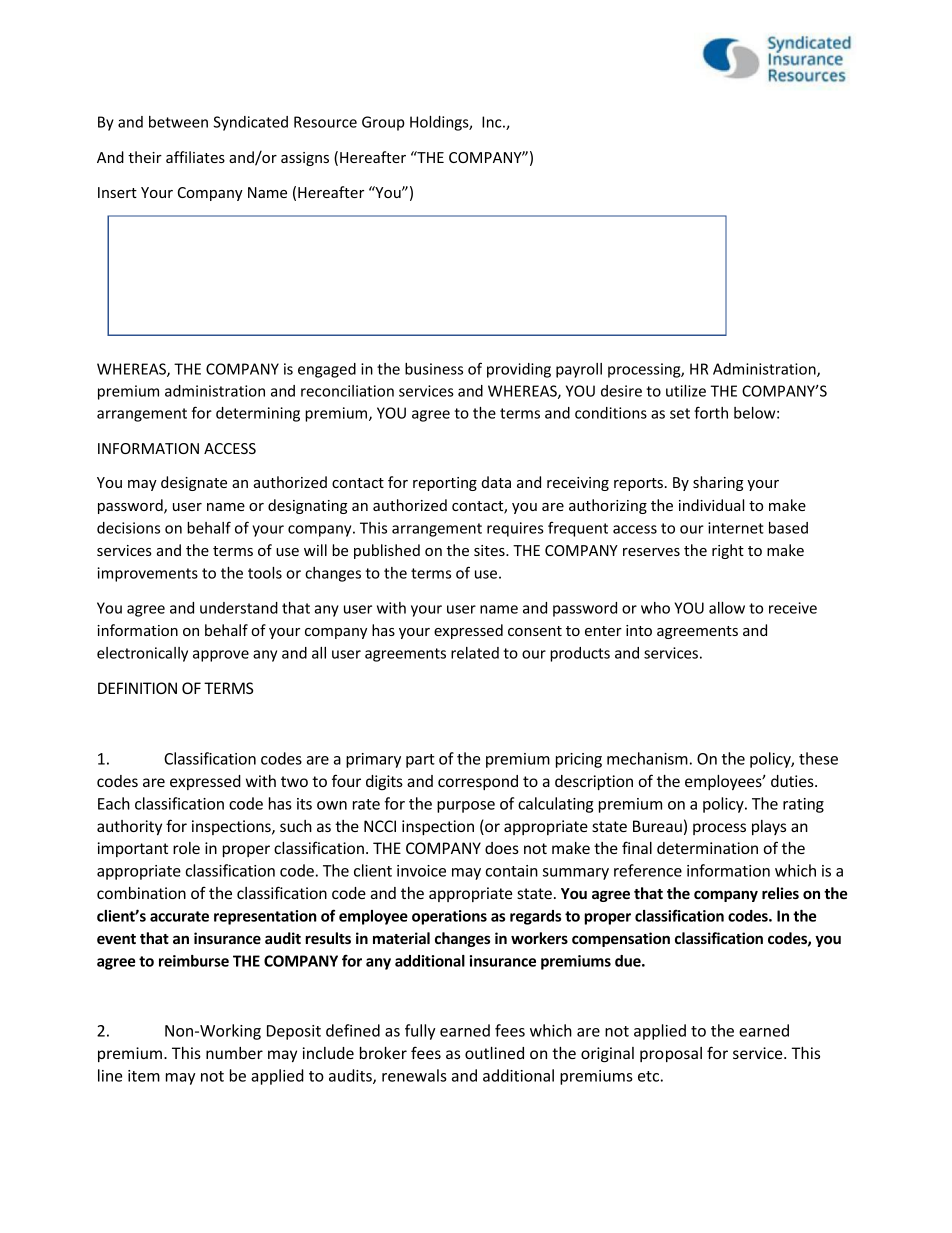  What do you see at coordinates (294, 781) in the screenshot?
I see `two` at bounding box center [294, 781].
